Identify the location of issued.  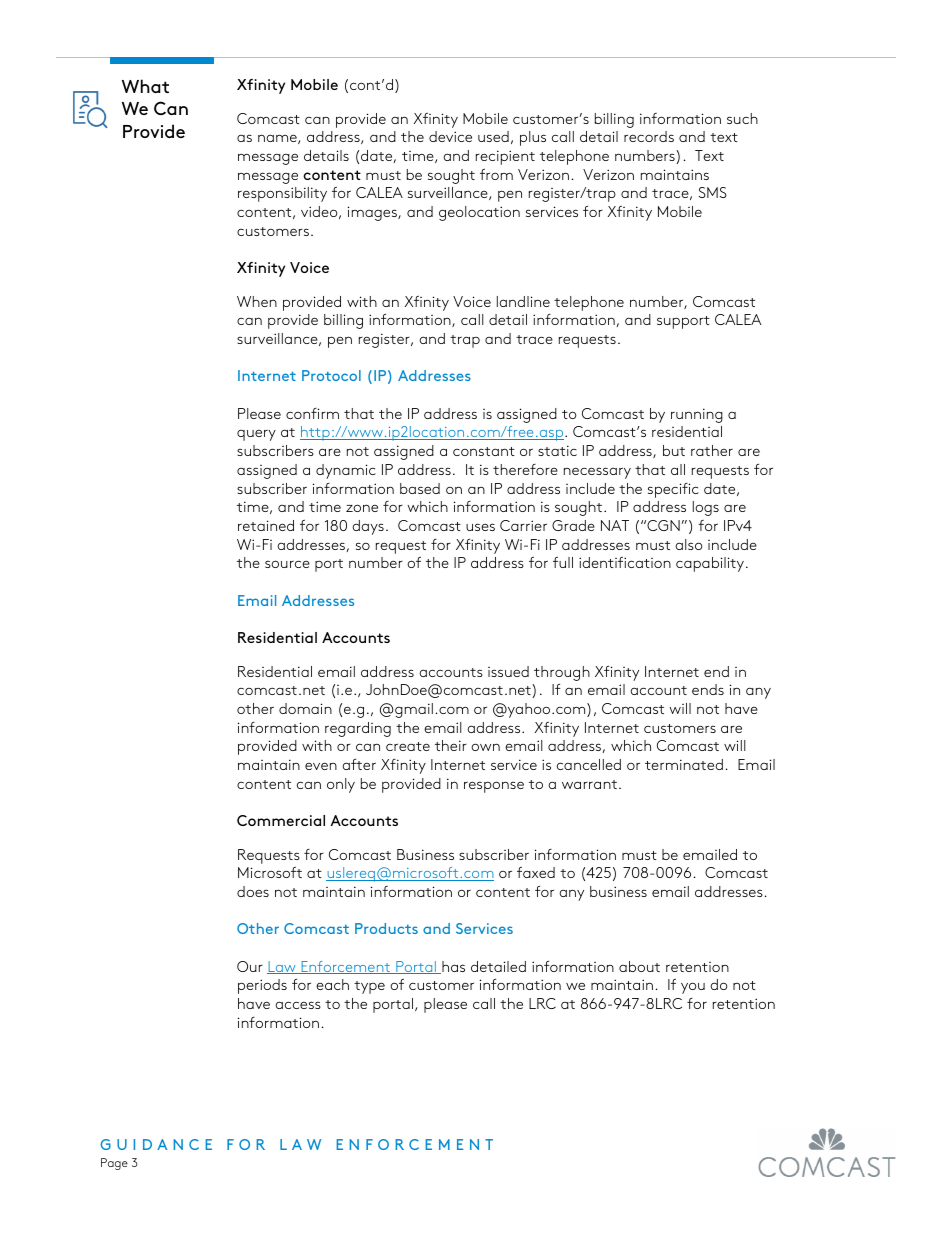
(508, 671).
